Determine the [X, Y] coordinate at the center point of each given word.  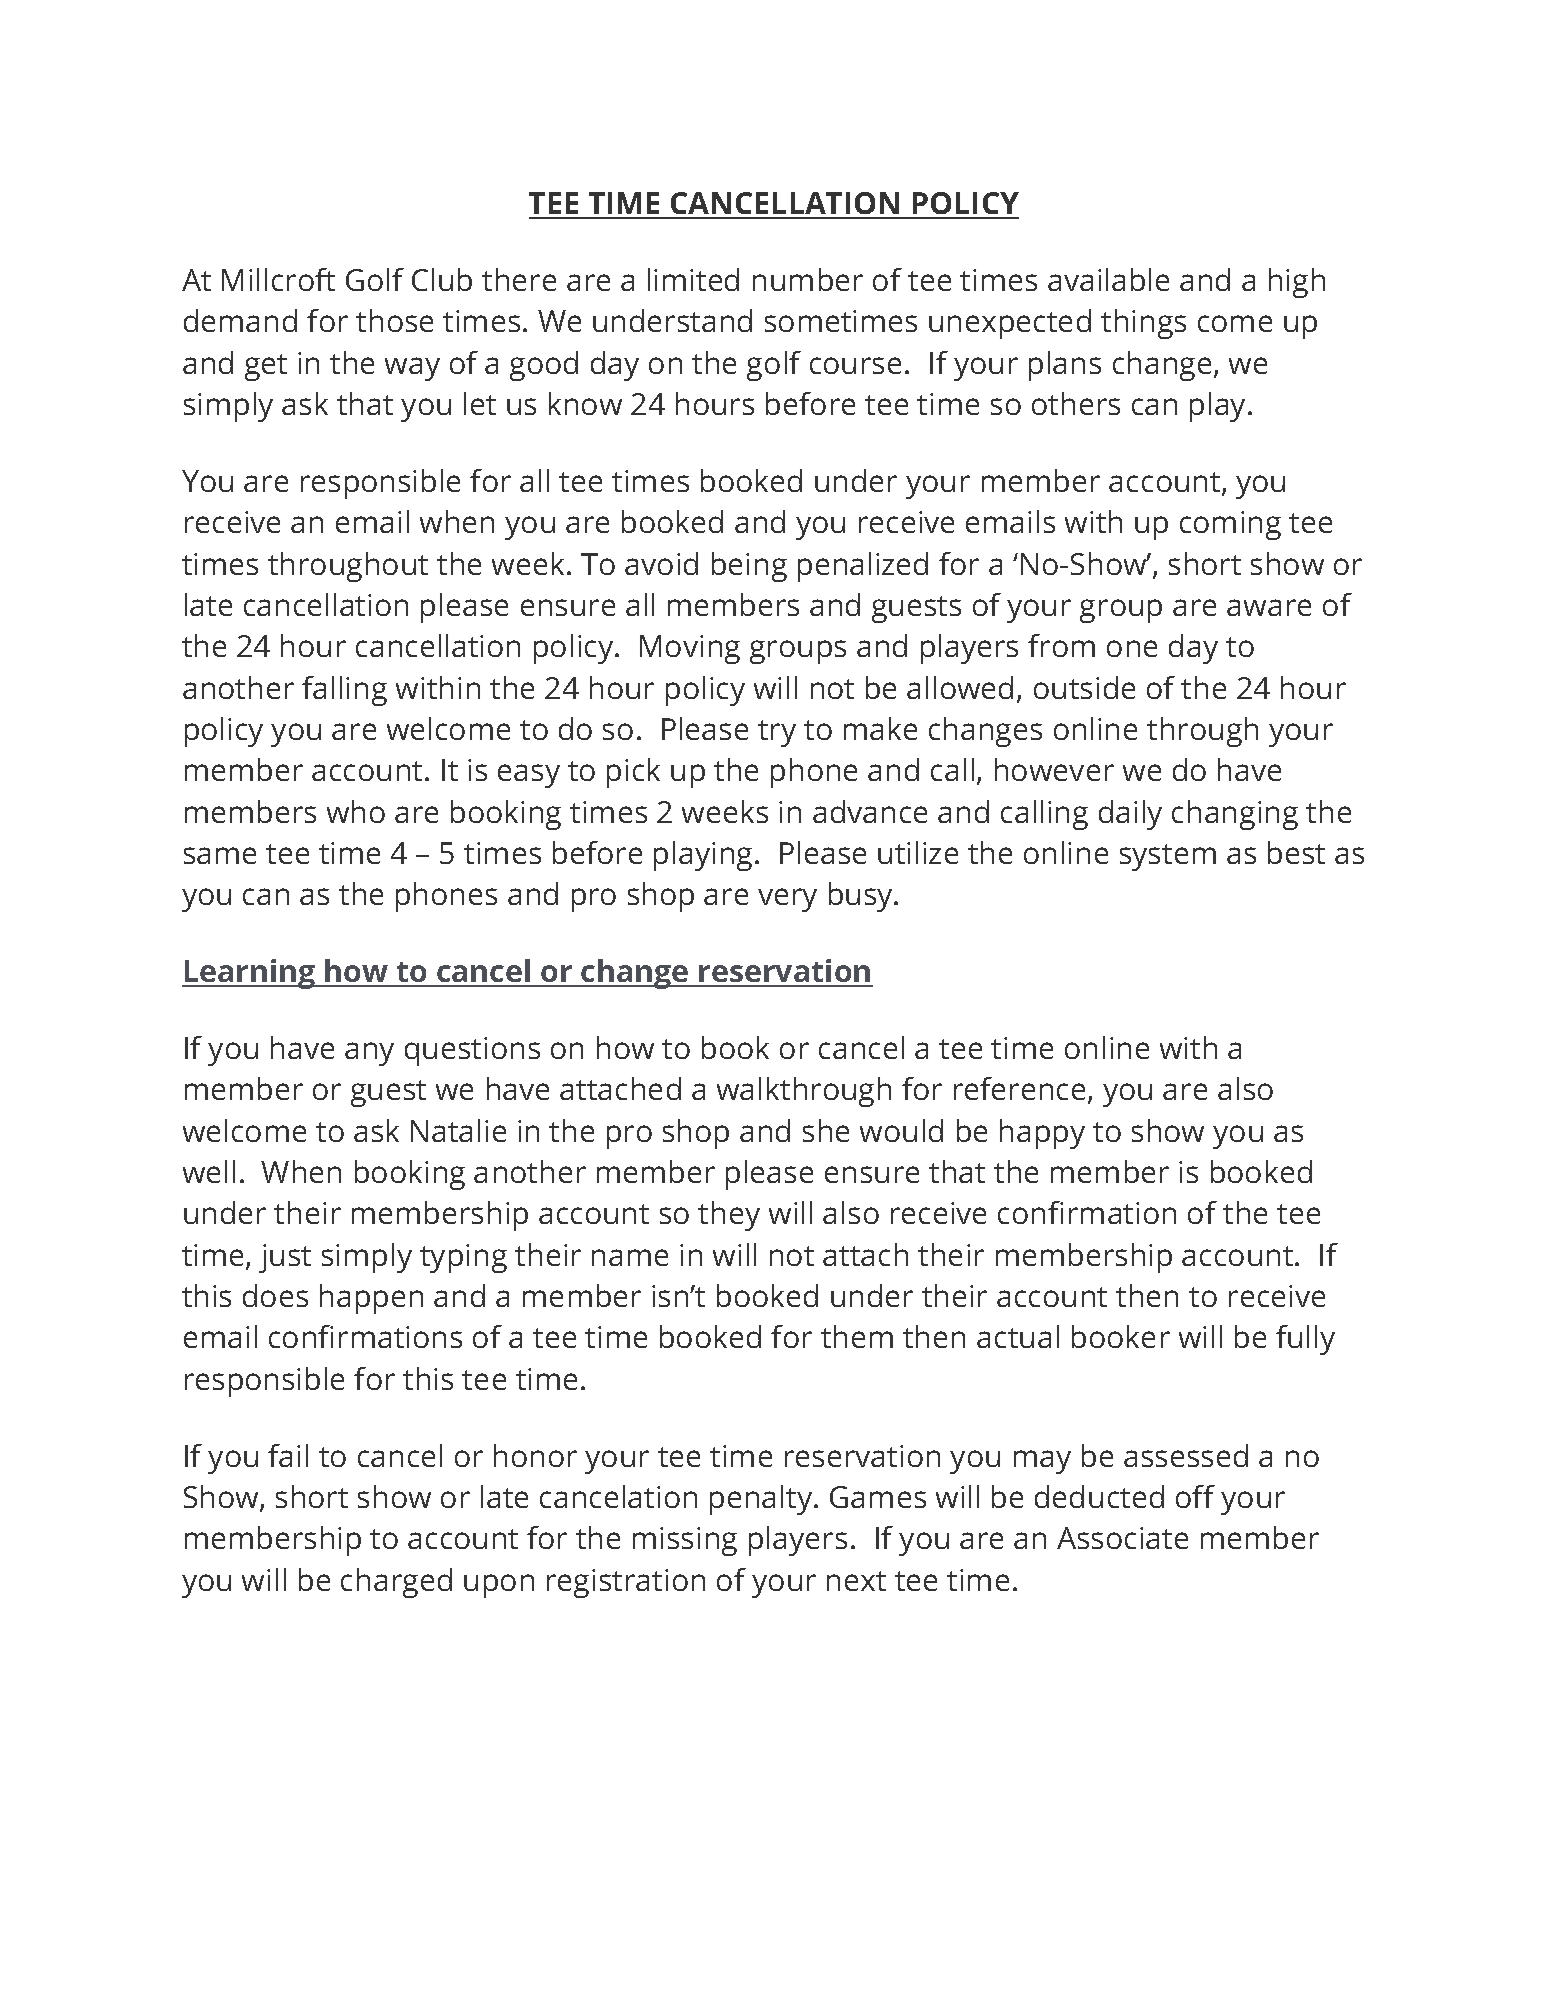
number [808, 279]
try [777, 733]
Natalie [458, 1130]
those [394, 320]
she [826, 1130]
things [1143, 324]
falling [344, 691]
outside [1084, 687]
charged [396, 1583]
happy [1042, 1134]
